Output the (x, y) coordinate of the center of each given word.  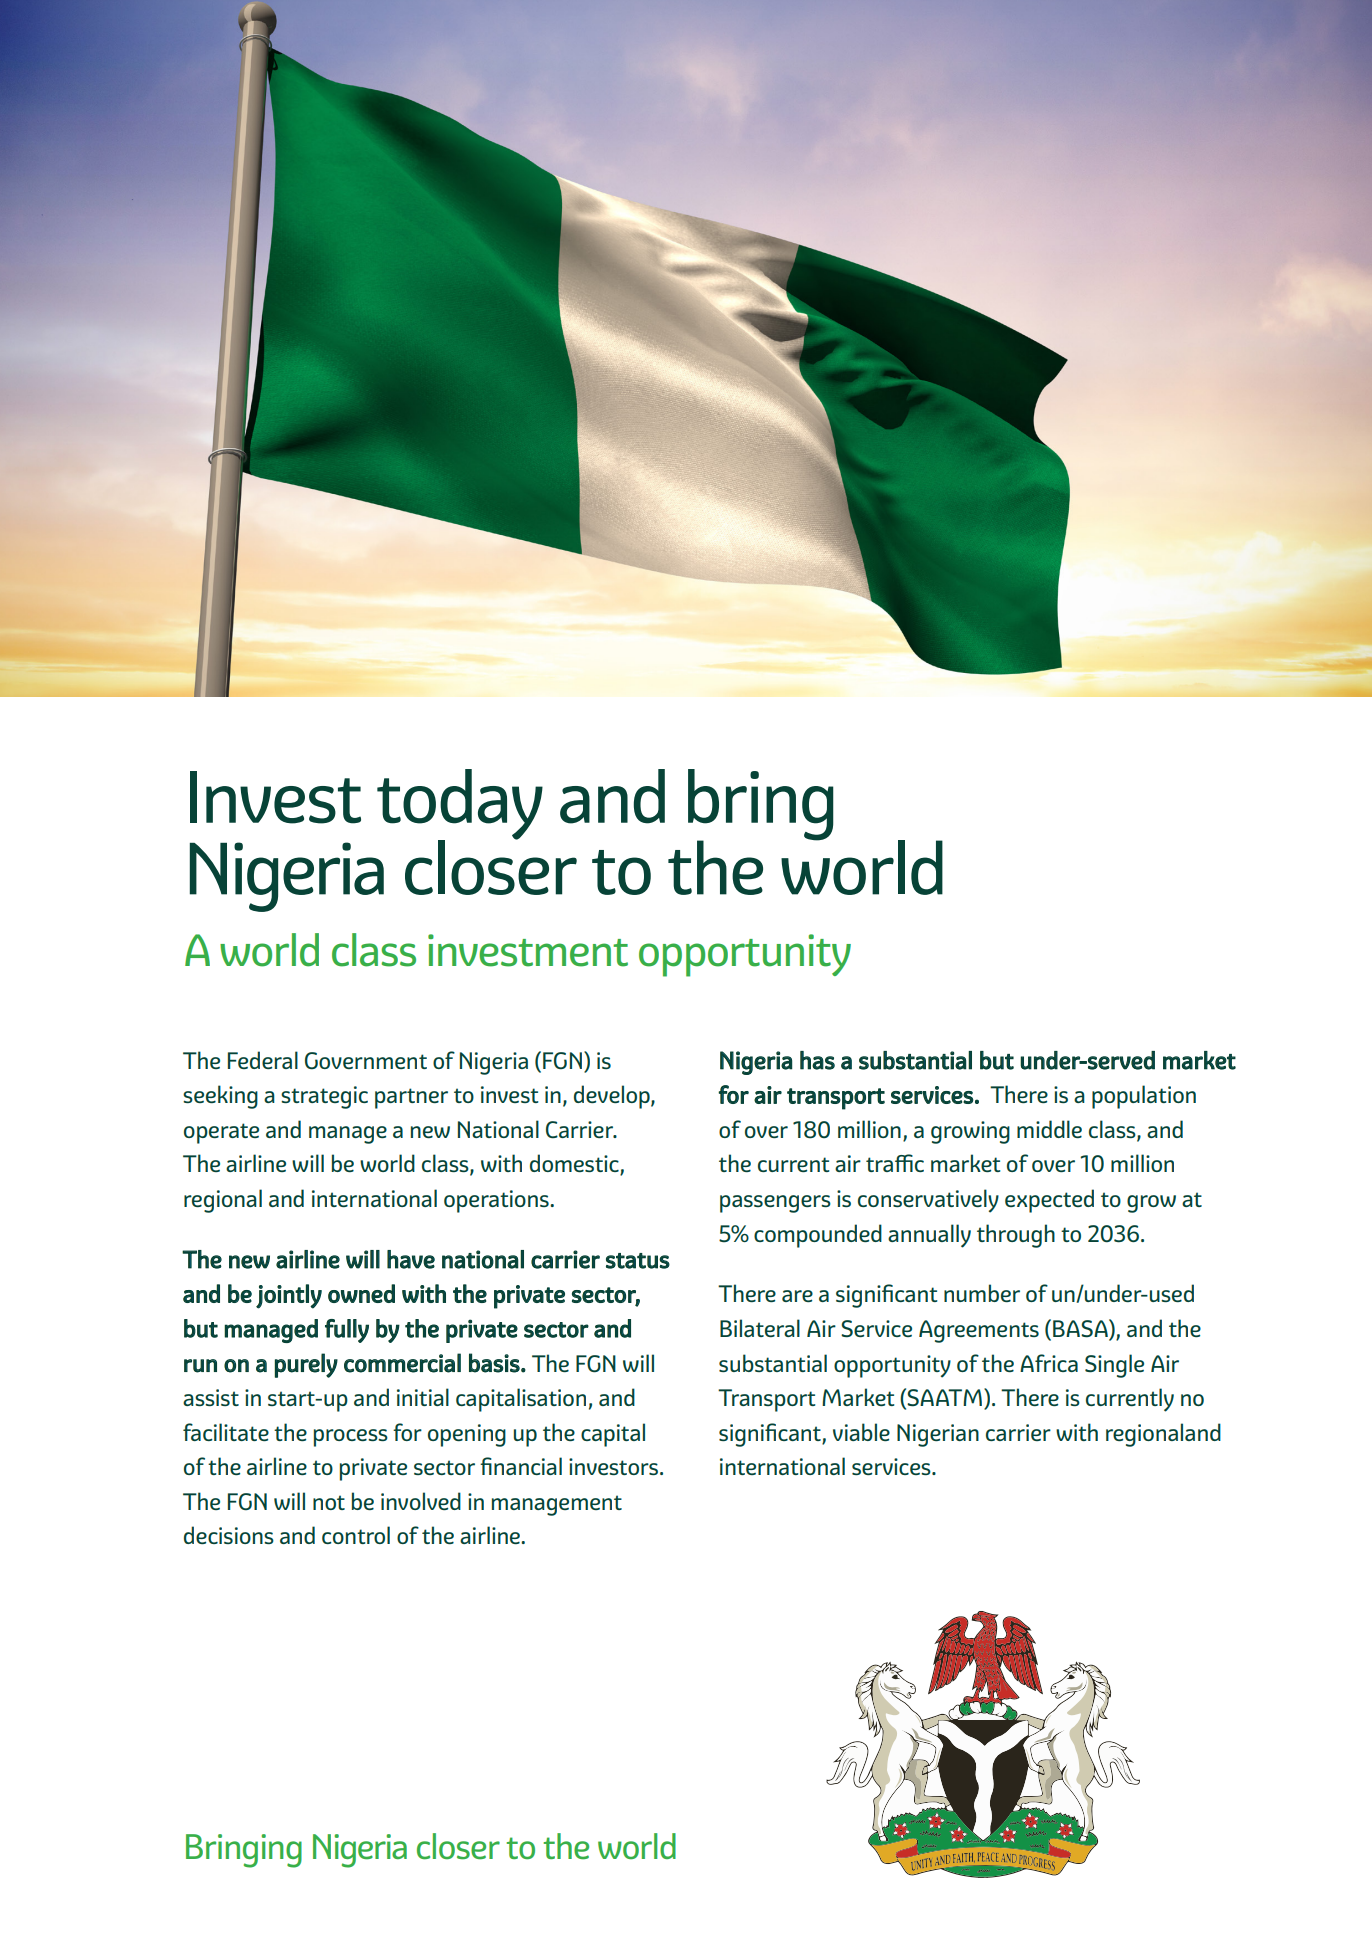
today (460, 805)
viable (861, 1432)
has (817, 1060)
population (1144, 1097)
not (329, 1502)
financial (521, 1466)
